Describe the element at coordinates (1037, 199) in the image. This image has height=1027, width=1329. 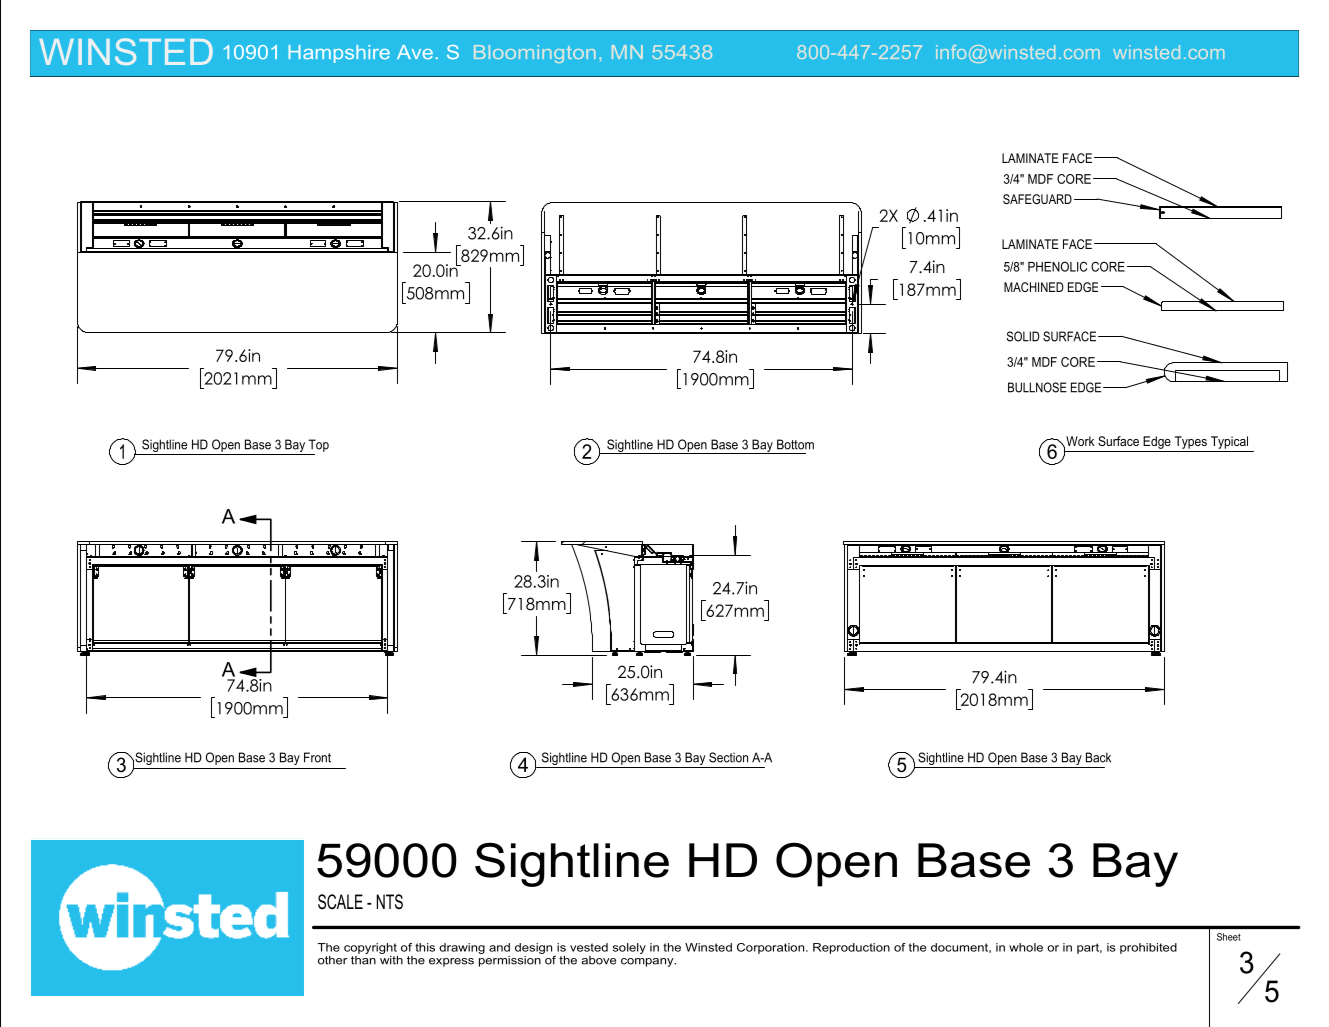
I see `SAFEGUARD` at that location.
